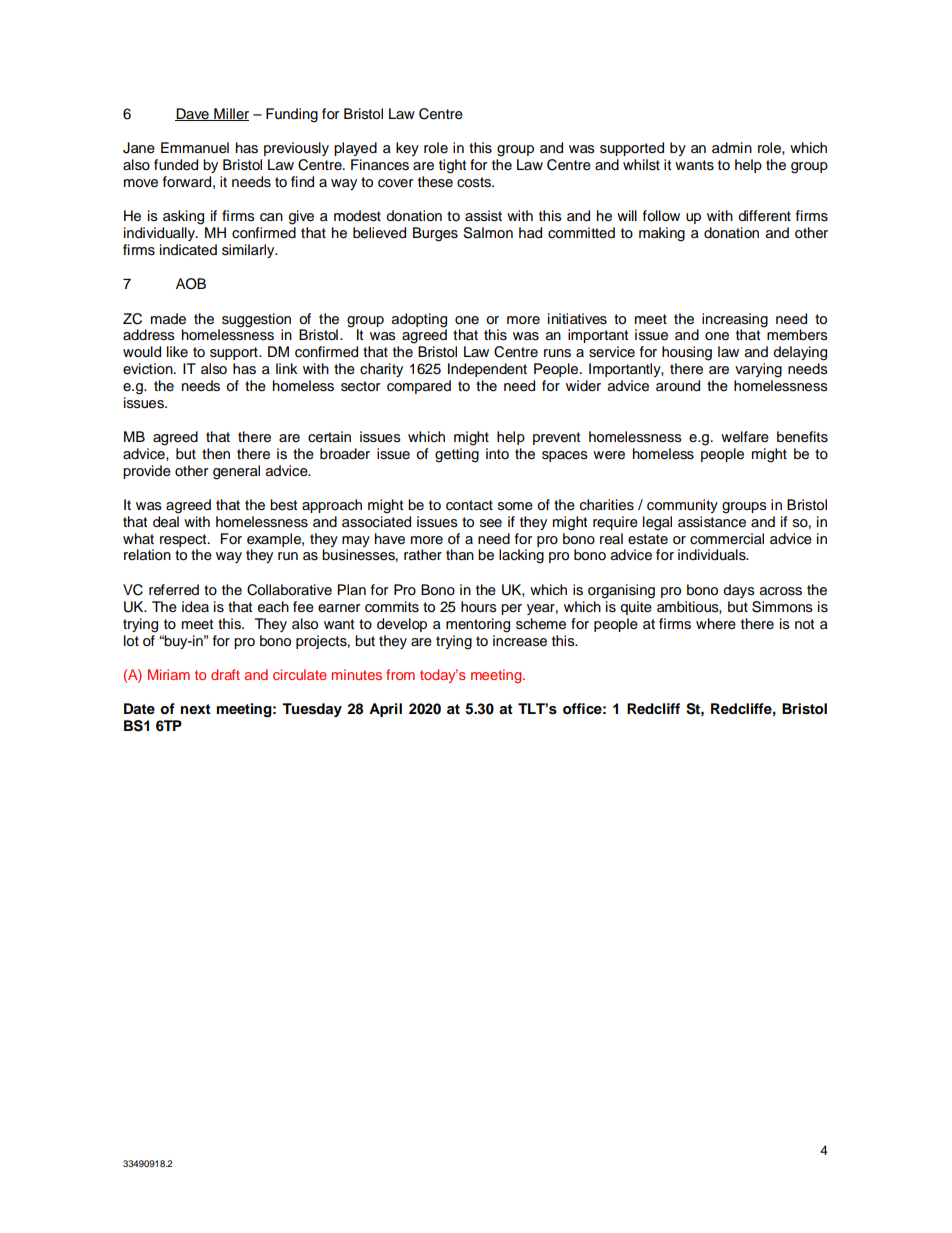 This document has width=952, height=1233. What do you see at coordinates (184, 540) in the document?
I see `respect` at bounding box center [184, 540].
